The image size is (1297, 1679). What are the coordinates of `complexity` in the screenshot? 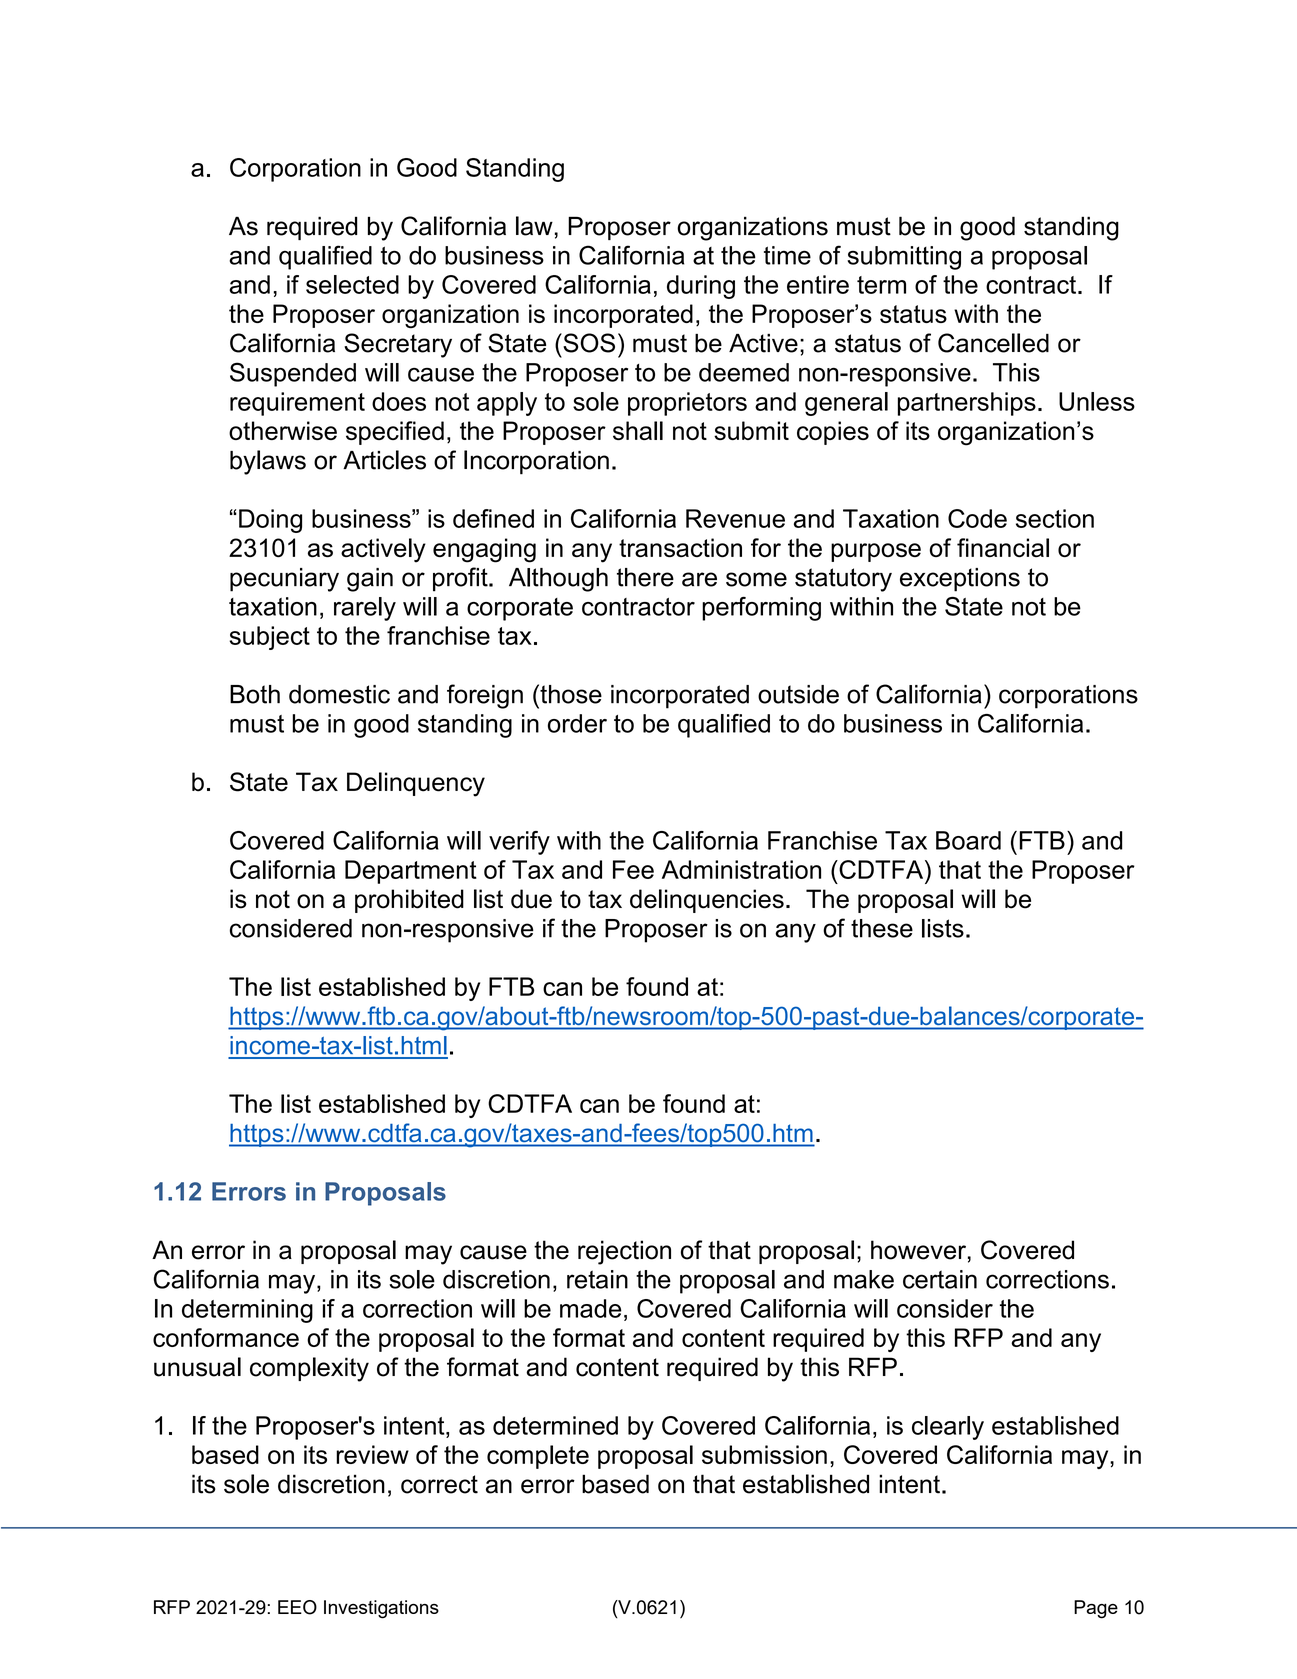 It's located at (309, 1369).
